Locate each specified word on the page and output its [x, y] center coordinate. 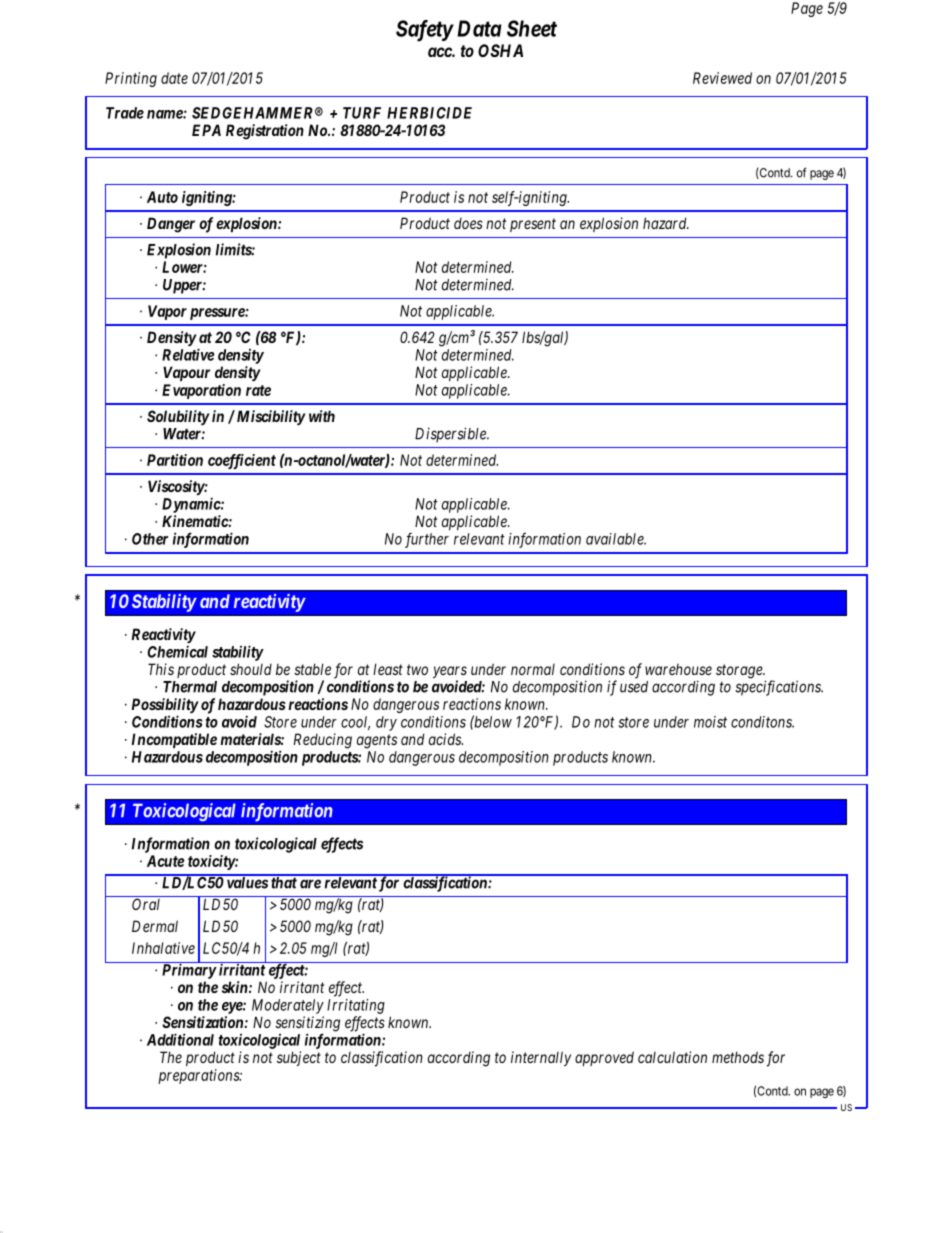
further [427, 540]
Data [479, 28]
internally [541, 1058]
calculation [672, 1057]
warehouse [678, 669]
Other [150, 539]
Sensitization [203, 1022]
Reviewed [722, 78]
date [174, 78]
